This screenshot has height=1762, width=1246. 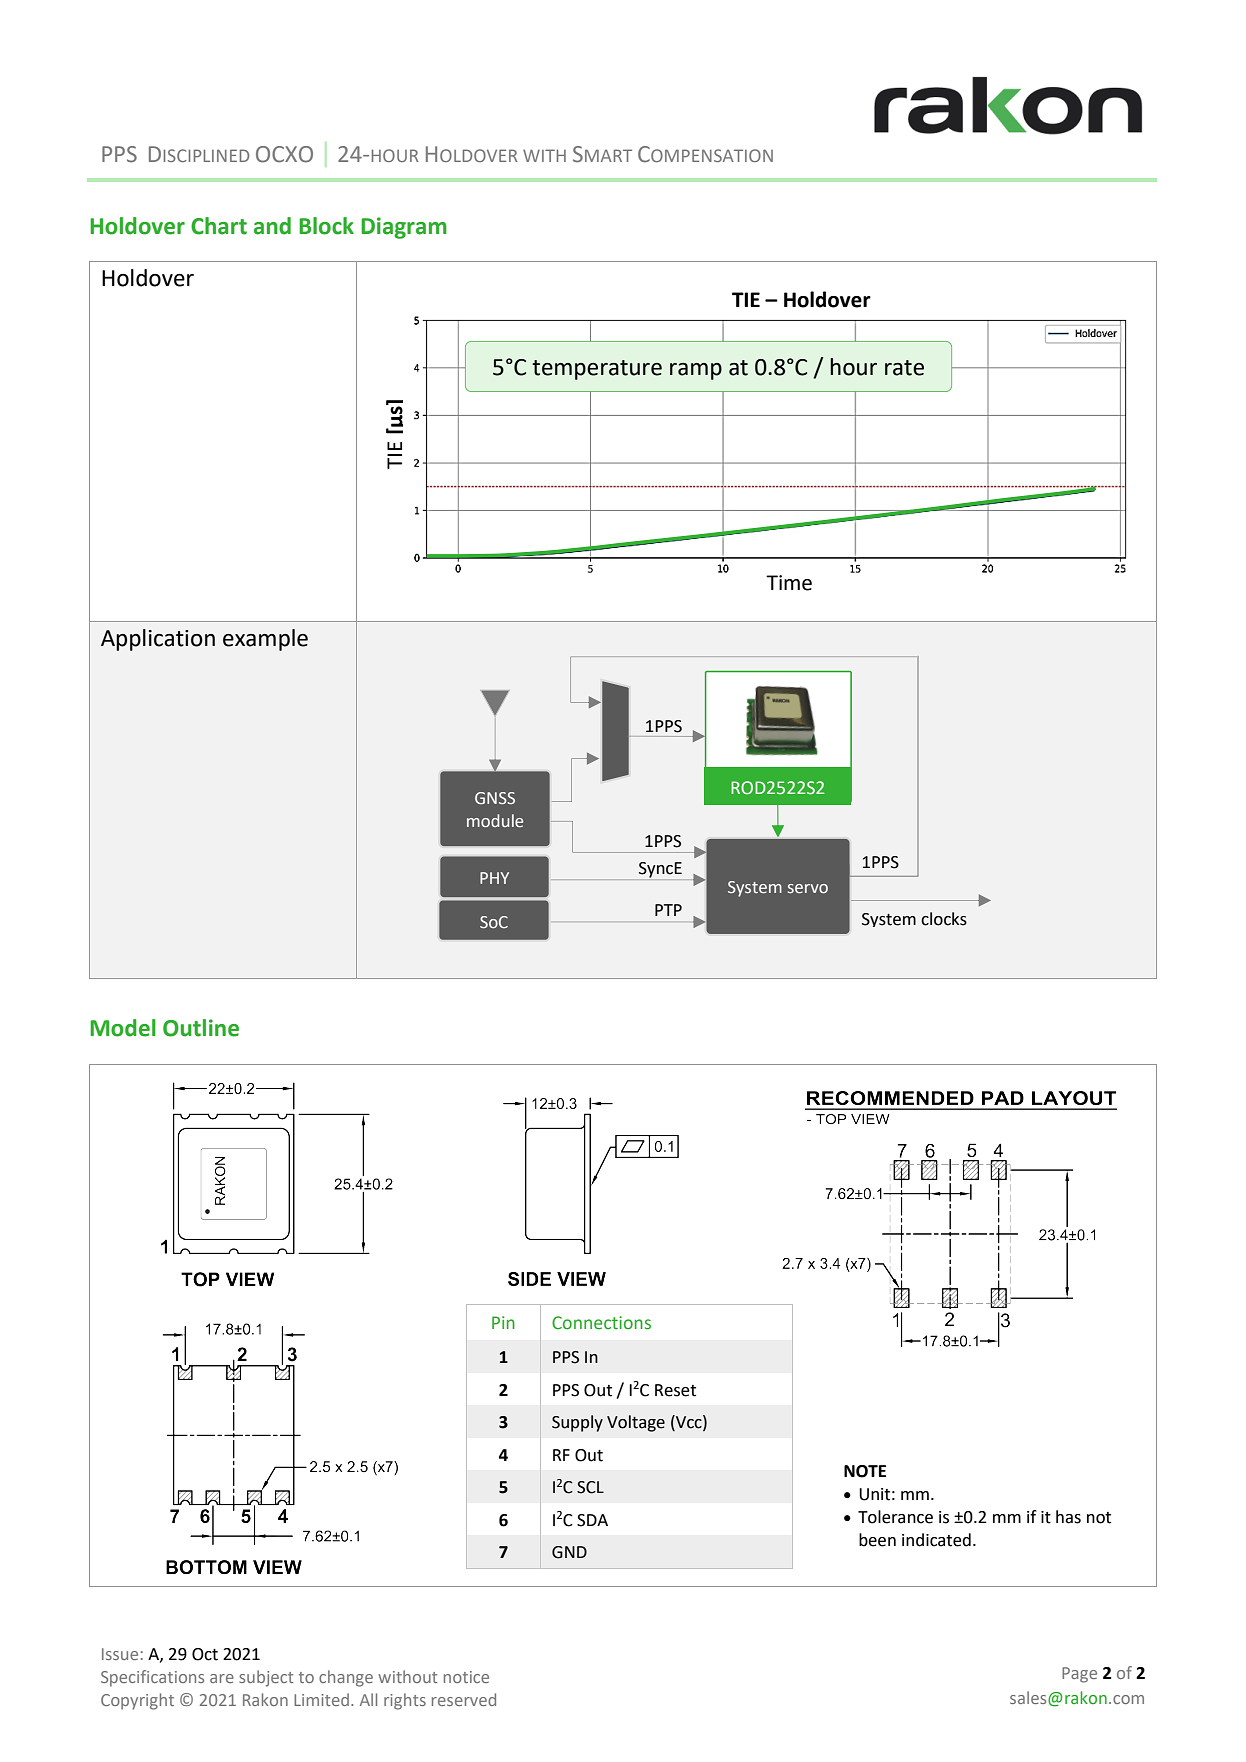 I want to click on rate, so click(x=904, y=368).
